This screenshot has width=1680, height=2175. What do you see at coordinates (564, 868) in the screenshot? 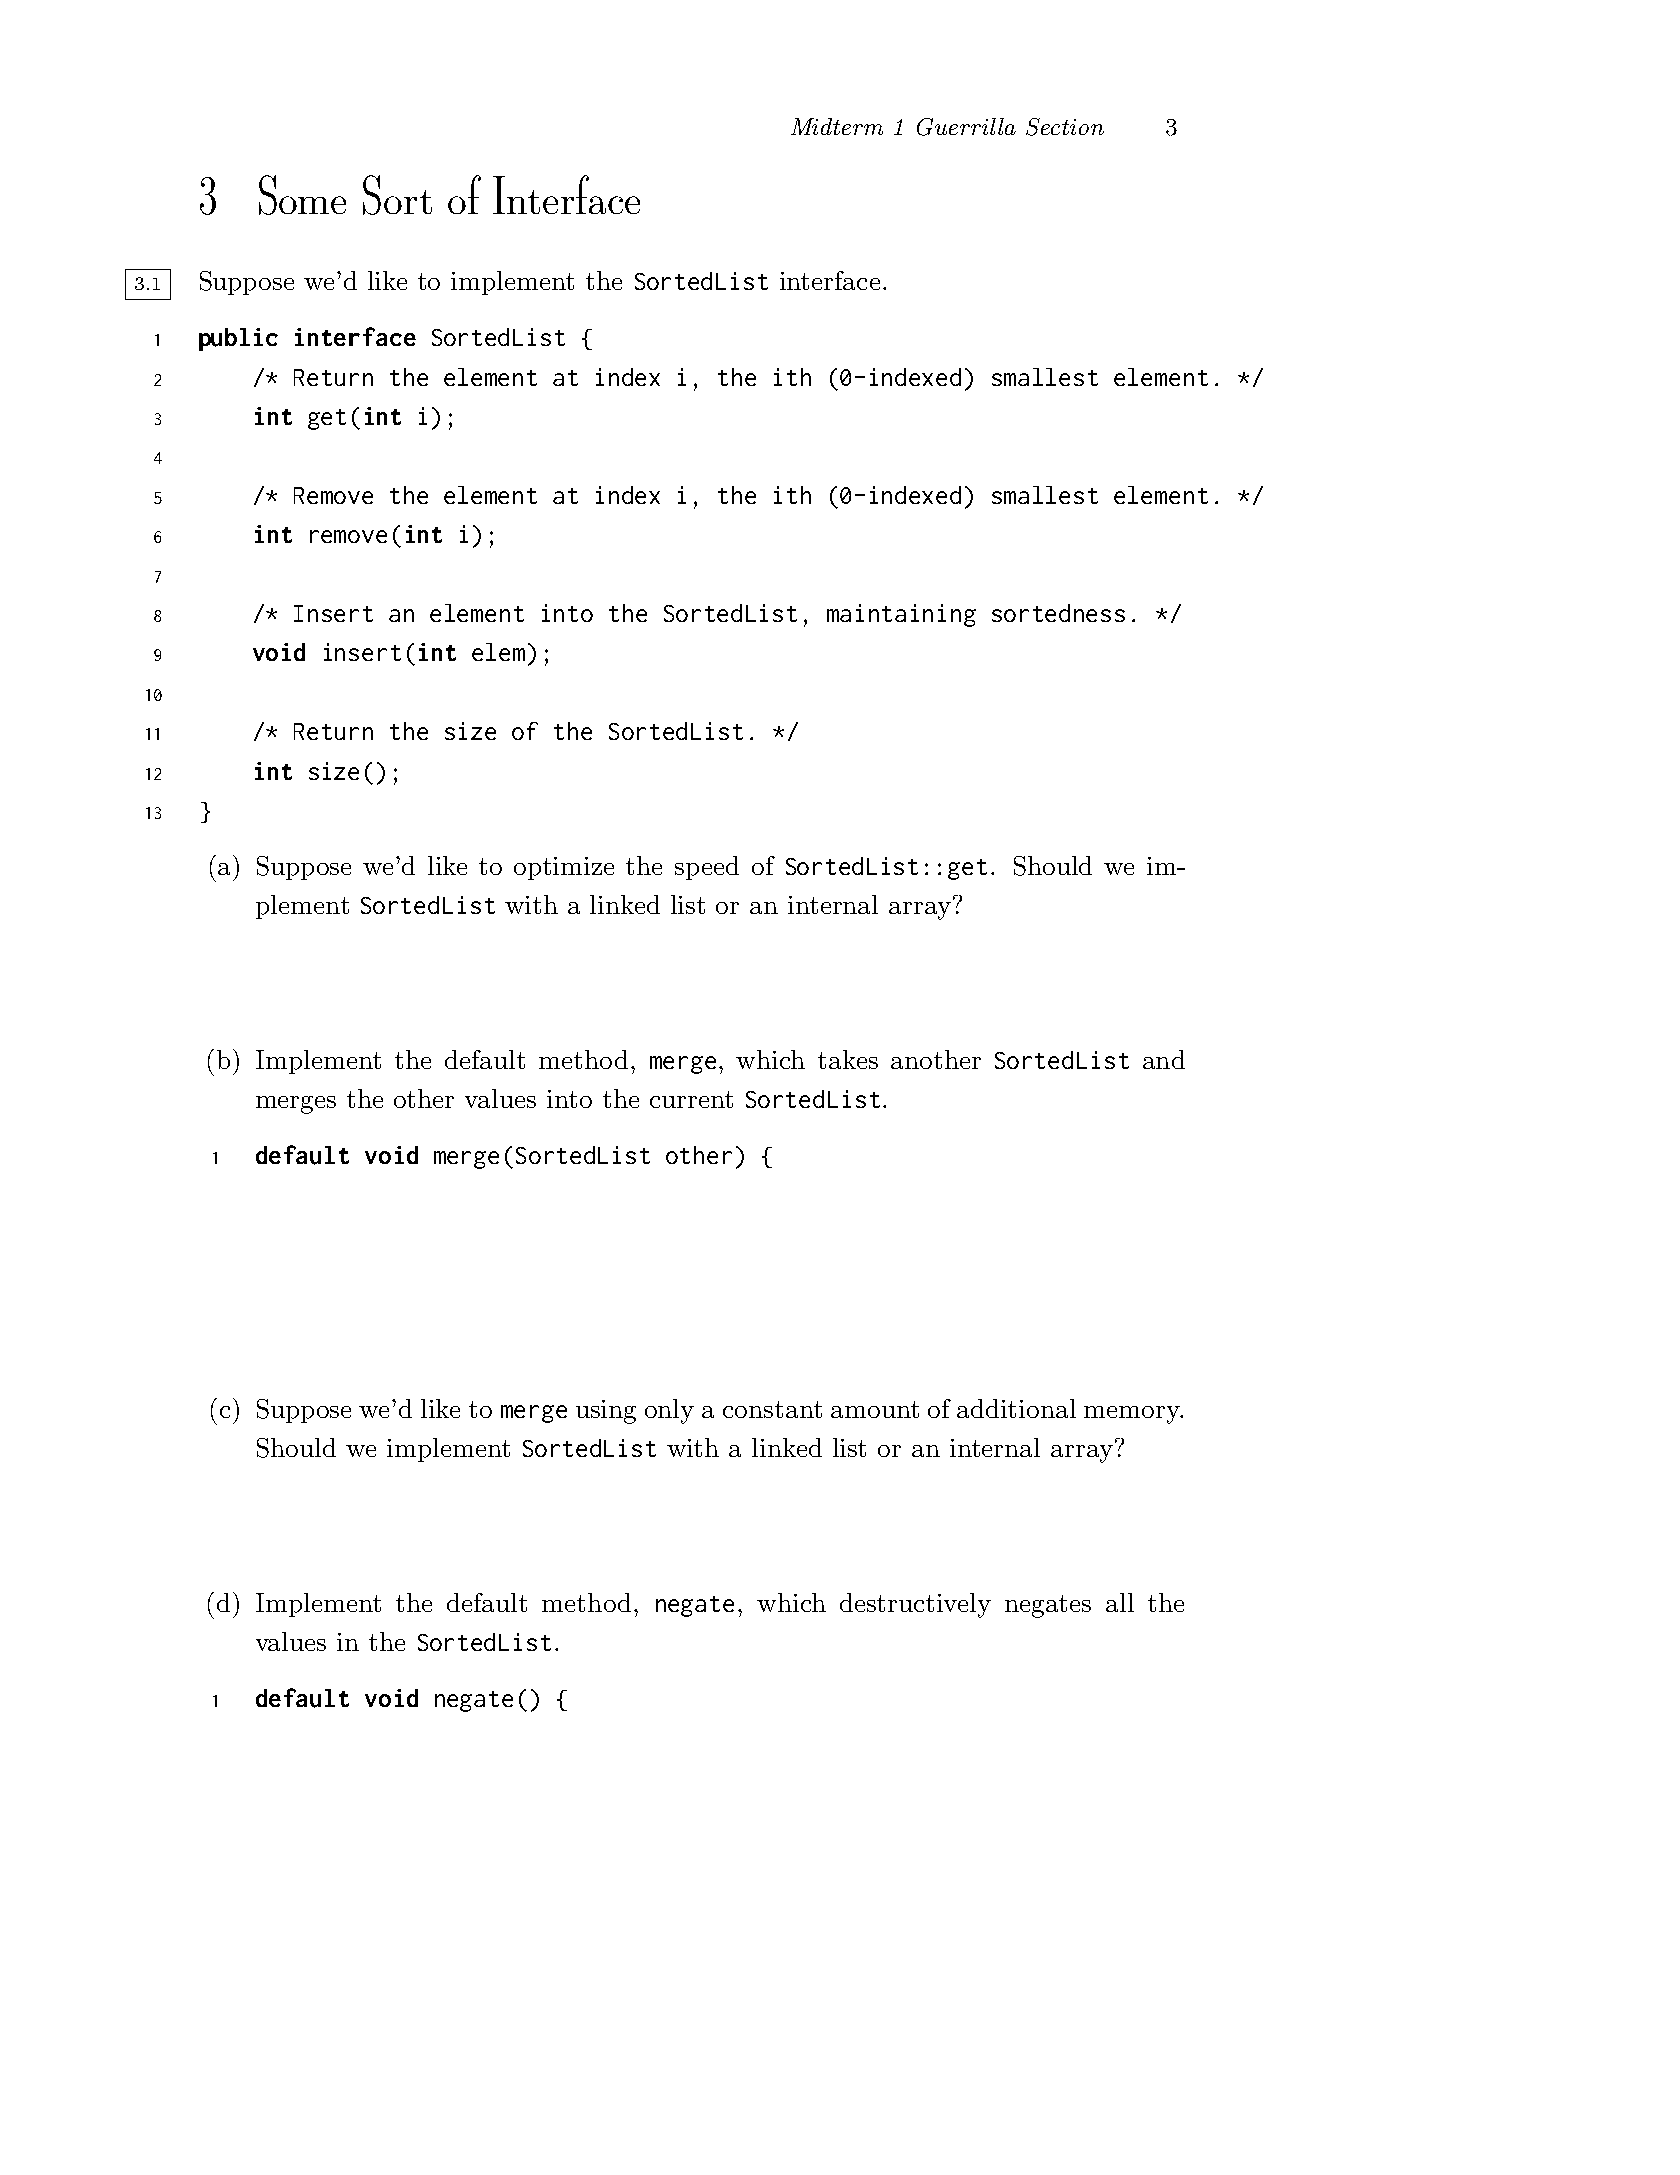
I see `optimize` at bounding box center [564, 868].
